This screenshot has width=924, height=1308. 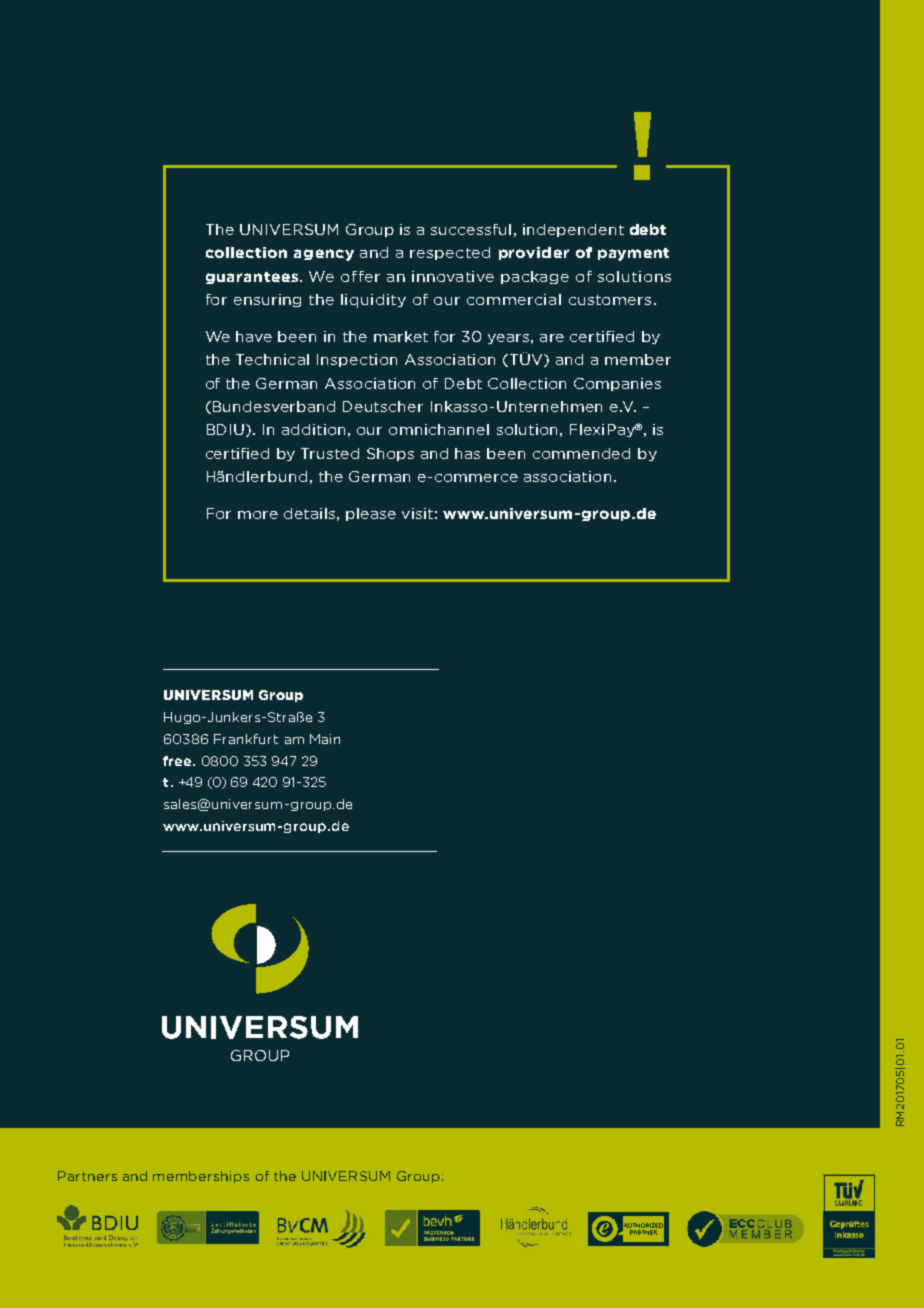 I want to click on Main, so click(x=325, y=739).
